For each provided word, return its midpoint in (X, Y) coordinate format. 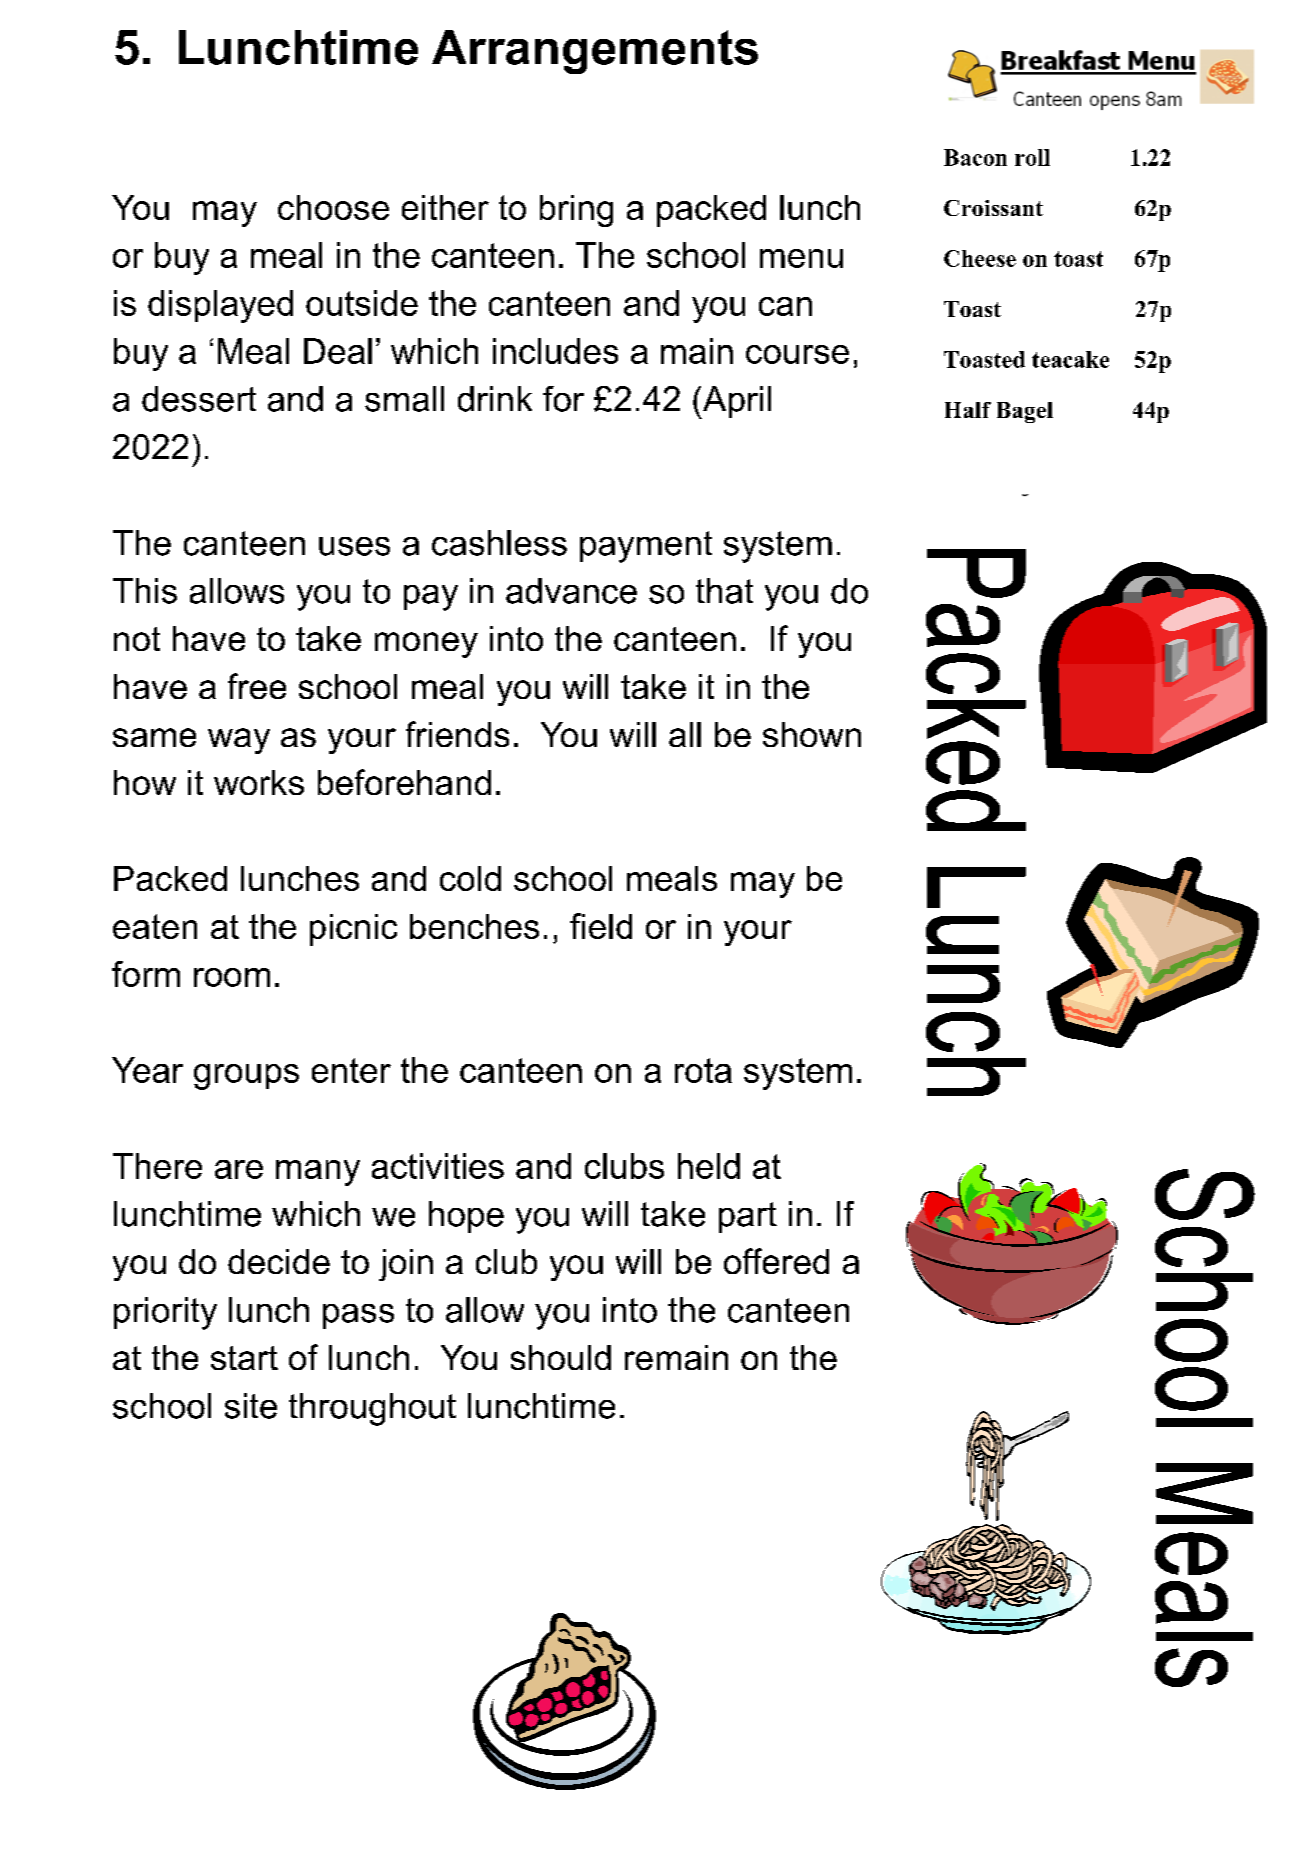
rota (703, 1070)
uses (354, 546)
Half (968, 410)
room (232, 977)
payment (646, 547)
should (561, 1357)
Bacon (975, 157)
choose (333, 207)
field (601, 926)
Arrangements (595, 52)
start (244, 1358)
